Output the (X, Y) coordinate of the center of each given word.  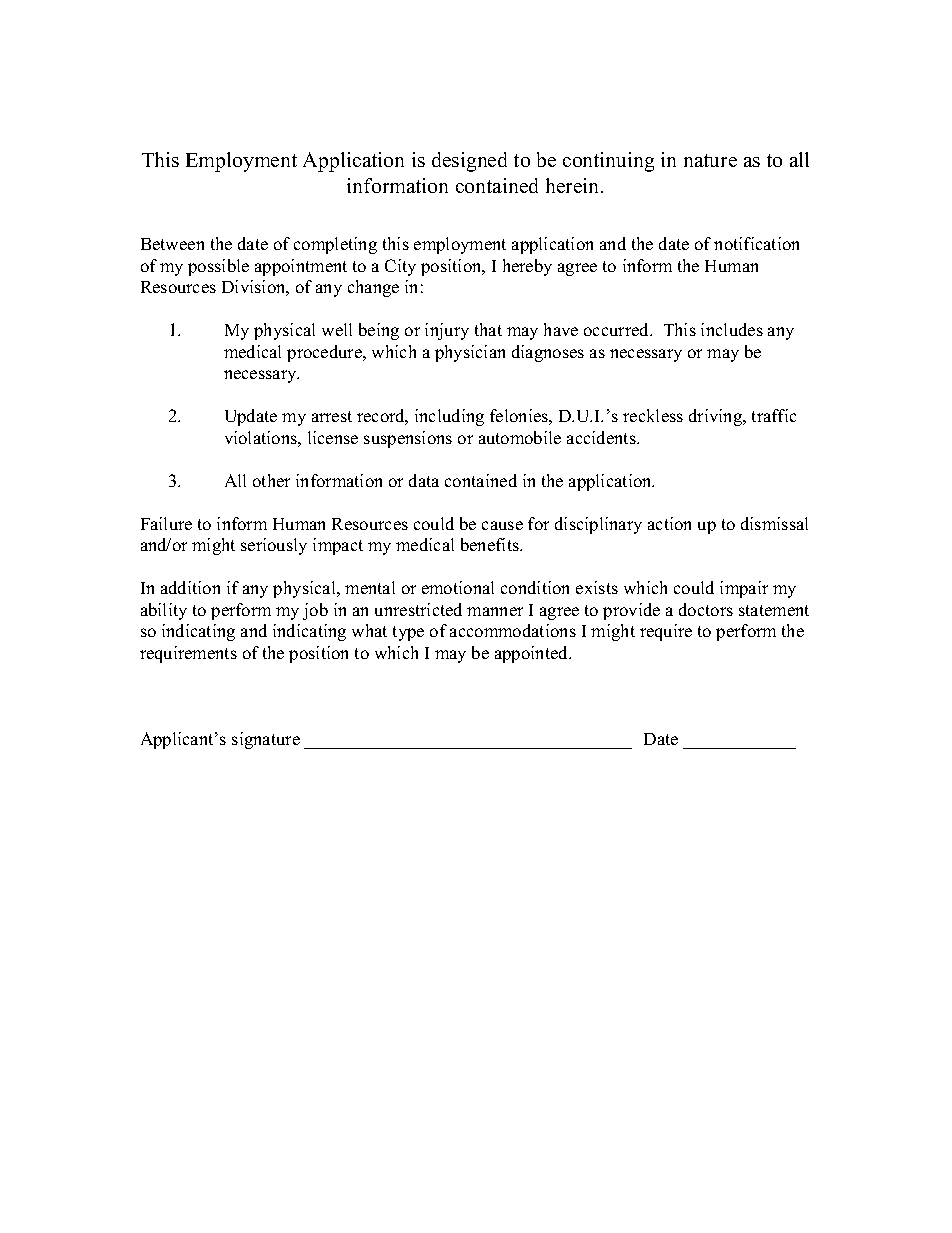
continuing (608, 162)
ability (164, 611)
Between (172, 244)
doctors (706, 609)
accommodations (513, 630)
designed (469, 162)
